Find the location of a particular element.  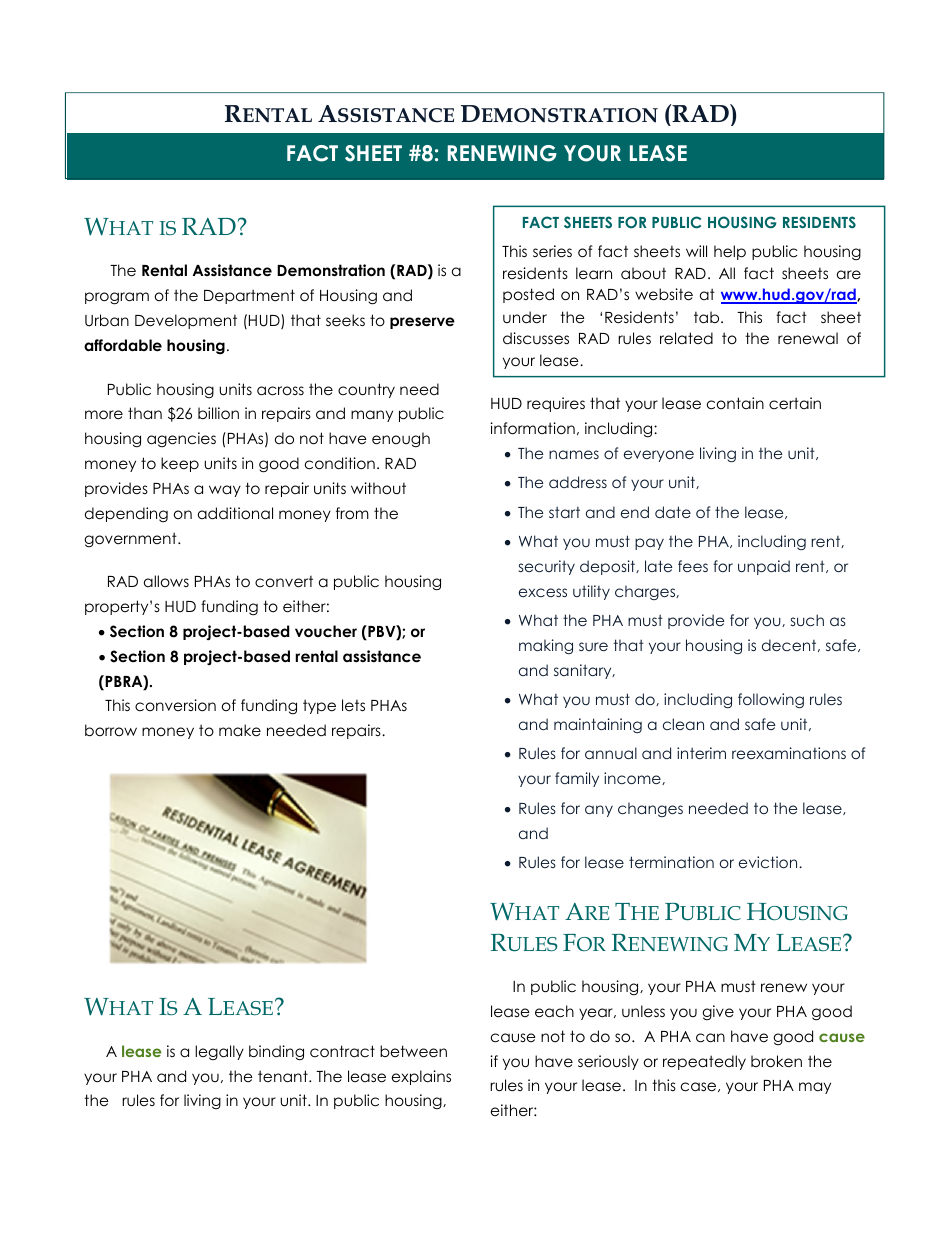

explains is located at coordinates (421, 1077).
